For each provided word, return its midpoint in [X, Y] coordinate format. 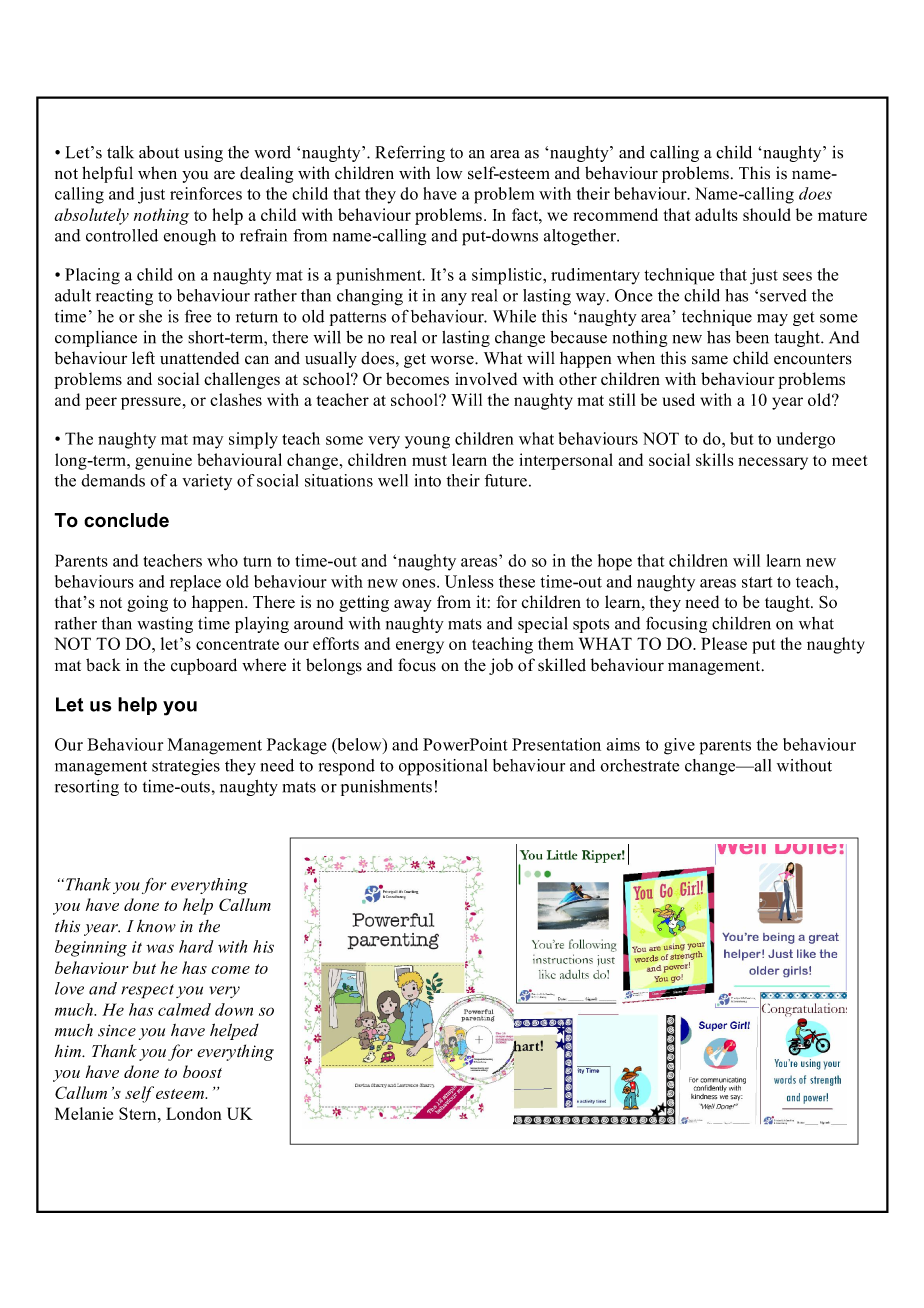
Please [724, 643]
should [767, 214]
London [194, 1113]
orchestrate [639, 765]
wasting [165, 625]
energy [420, 647]
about [159, 152]
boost [202, 1071]
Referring [410, 153]
